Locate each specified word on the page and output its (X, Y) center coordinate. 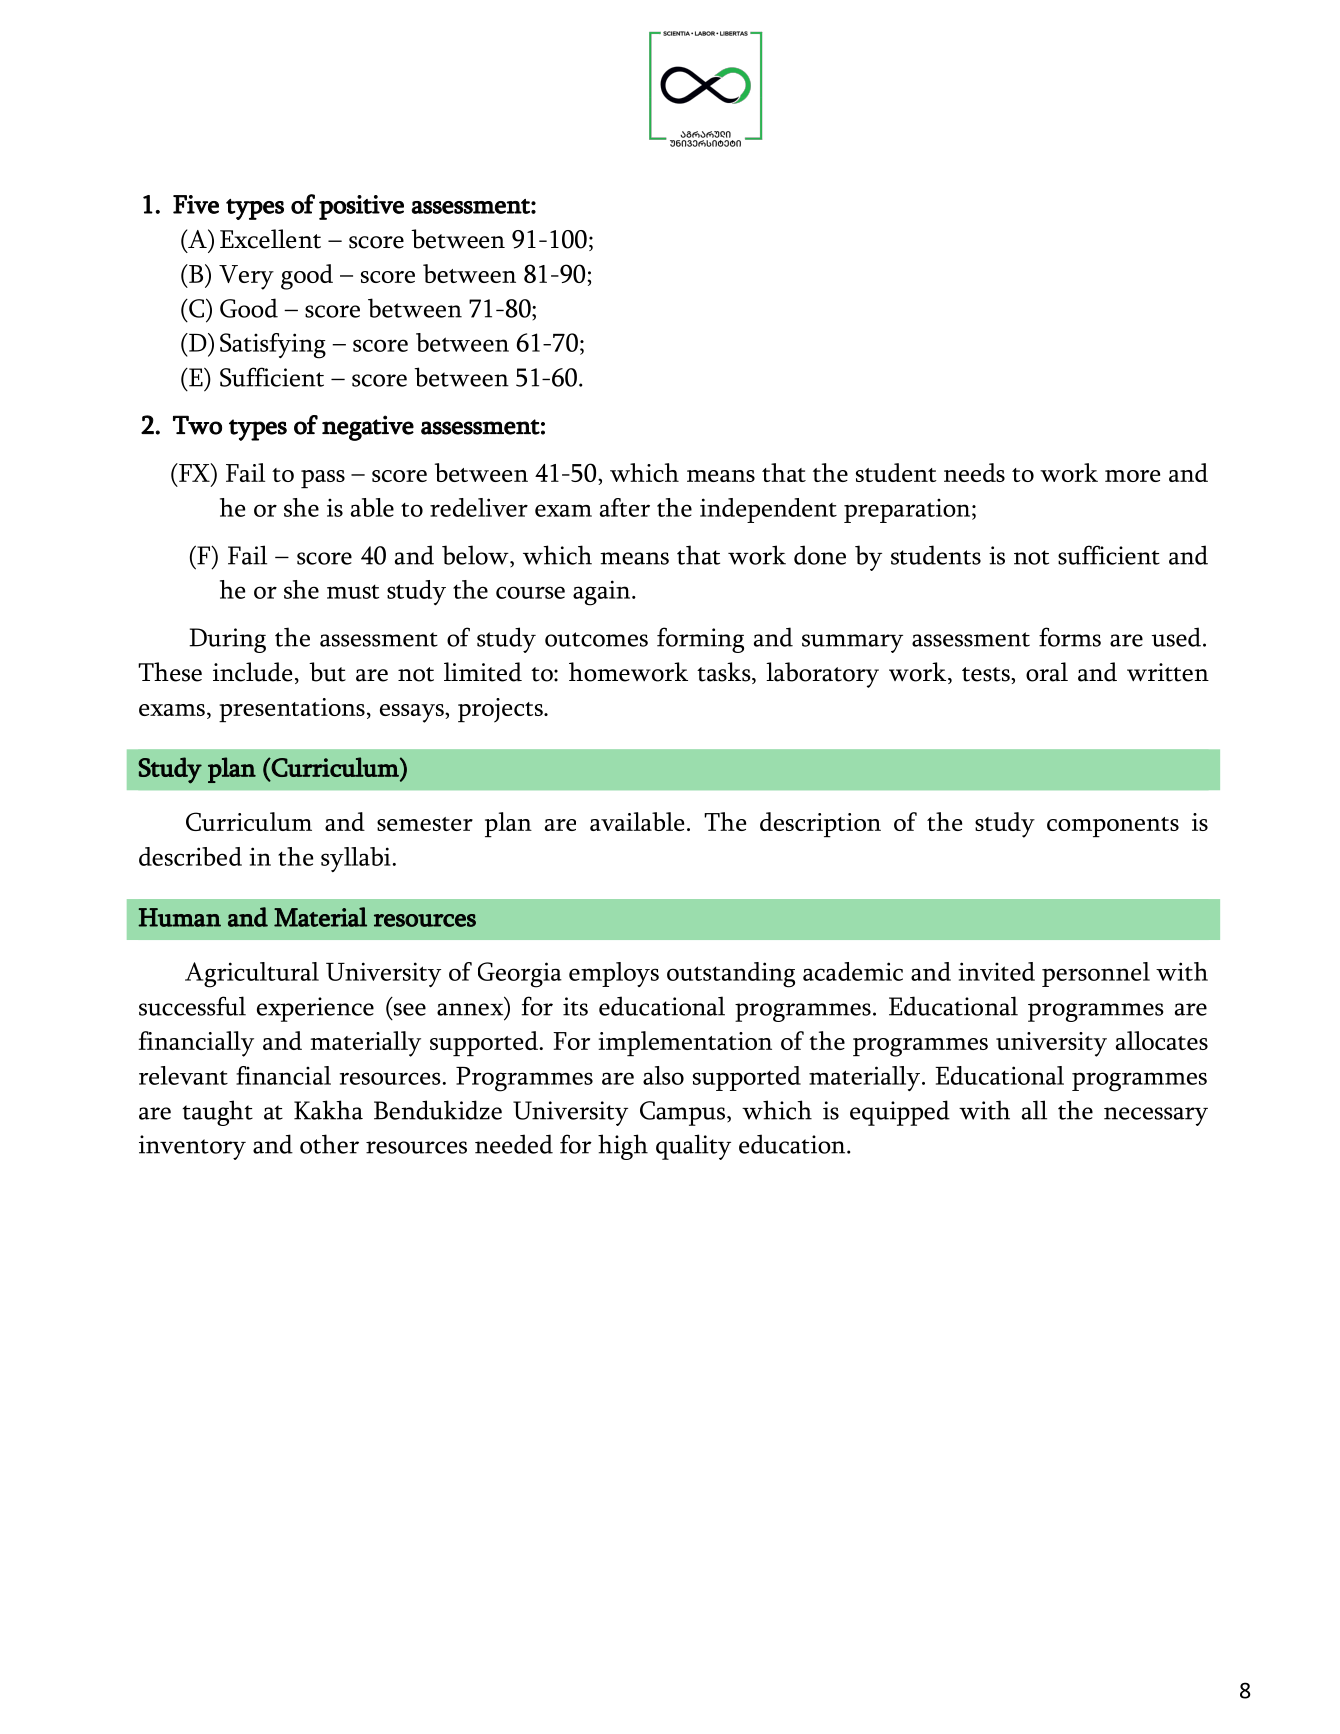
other (329, 1144)
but (327, 672)
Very (246, 277)
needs (974, 472)
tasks (725, 673)
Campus (682, 1113)
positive (361, 207)
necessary (1156, 1116)
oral (1047, 672)
